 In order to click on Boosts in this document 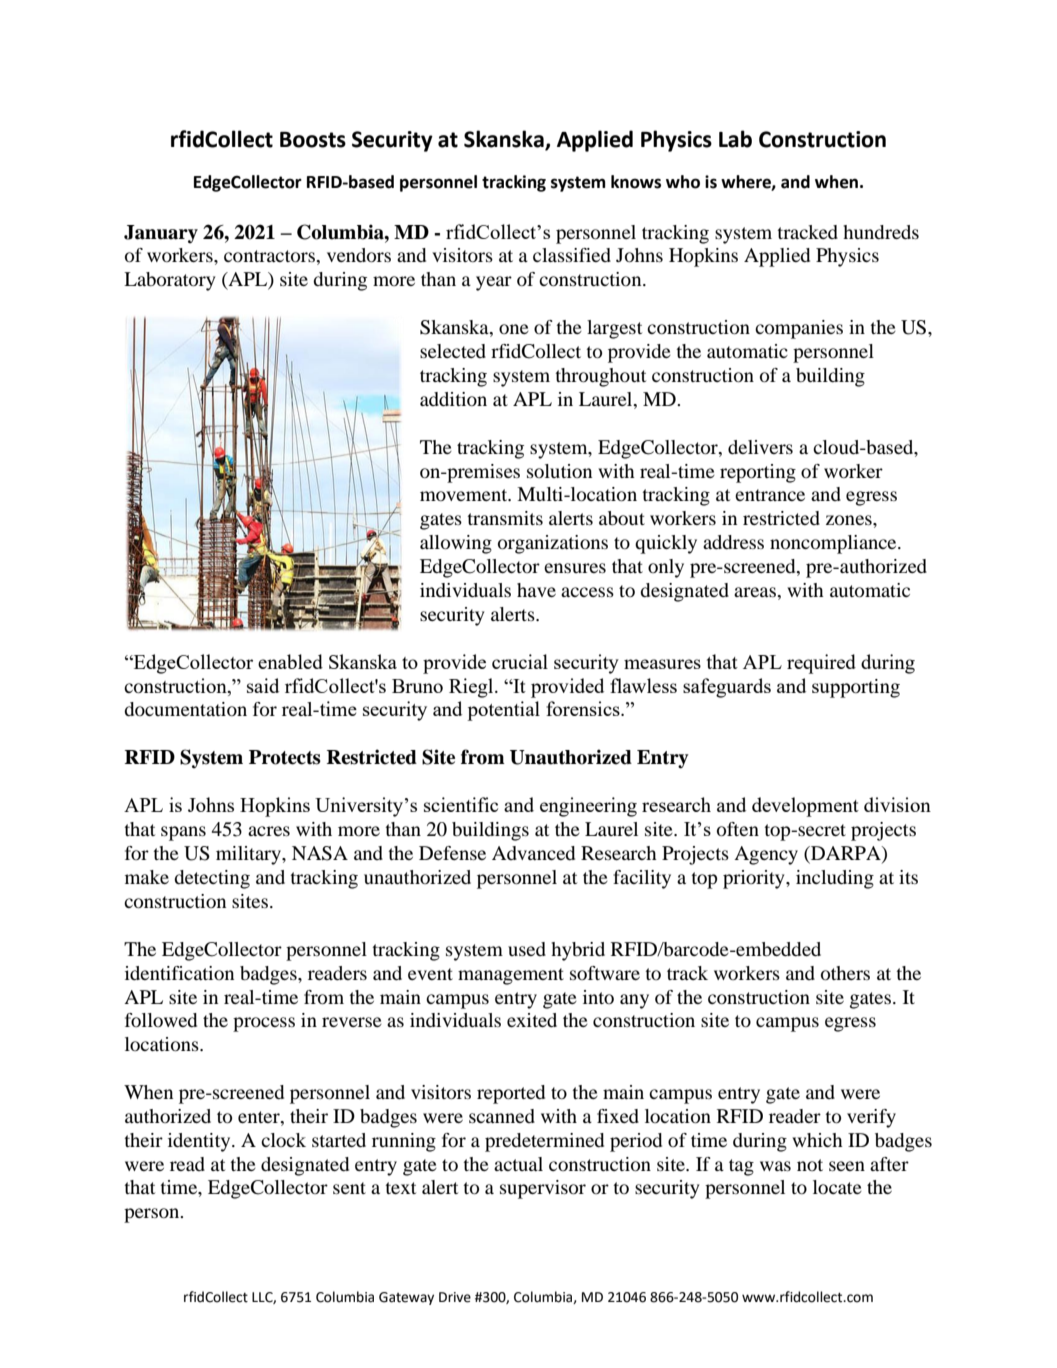, I will do `click(313, 140)`.
